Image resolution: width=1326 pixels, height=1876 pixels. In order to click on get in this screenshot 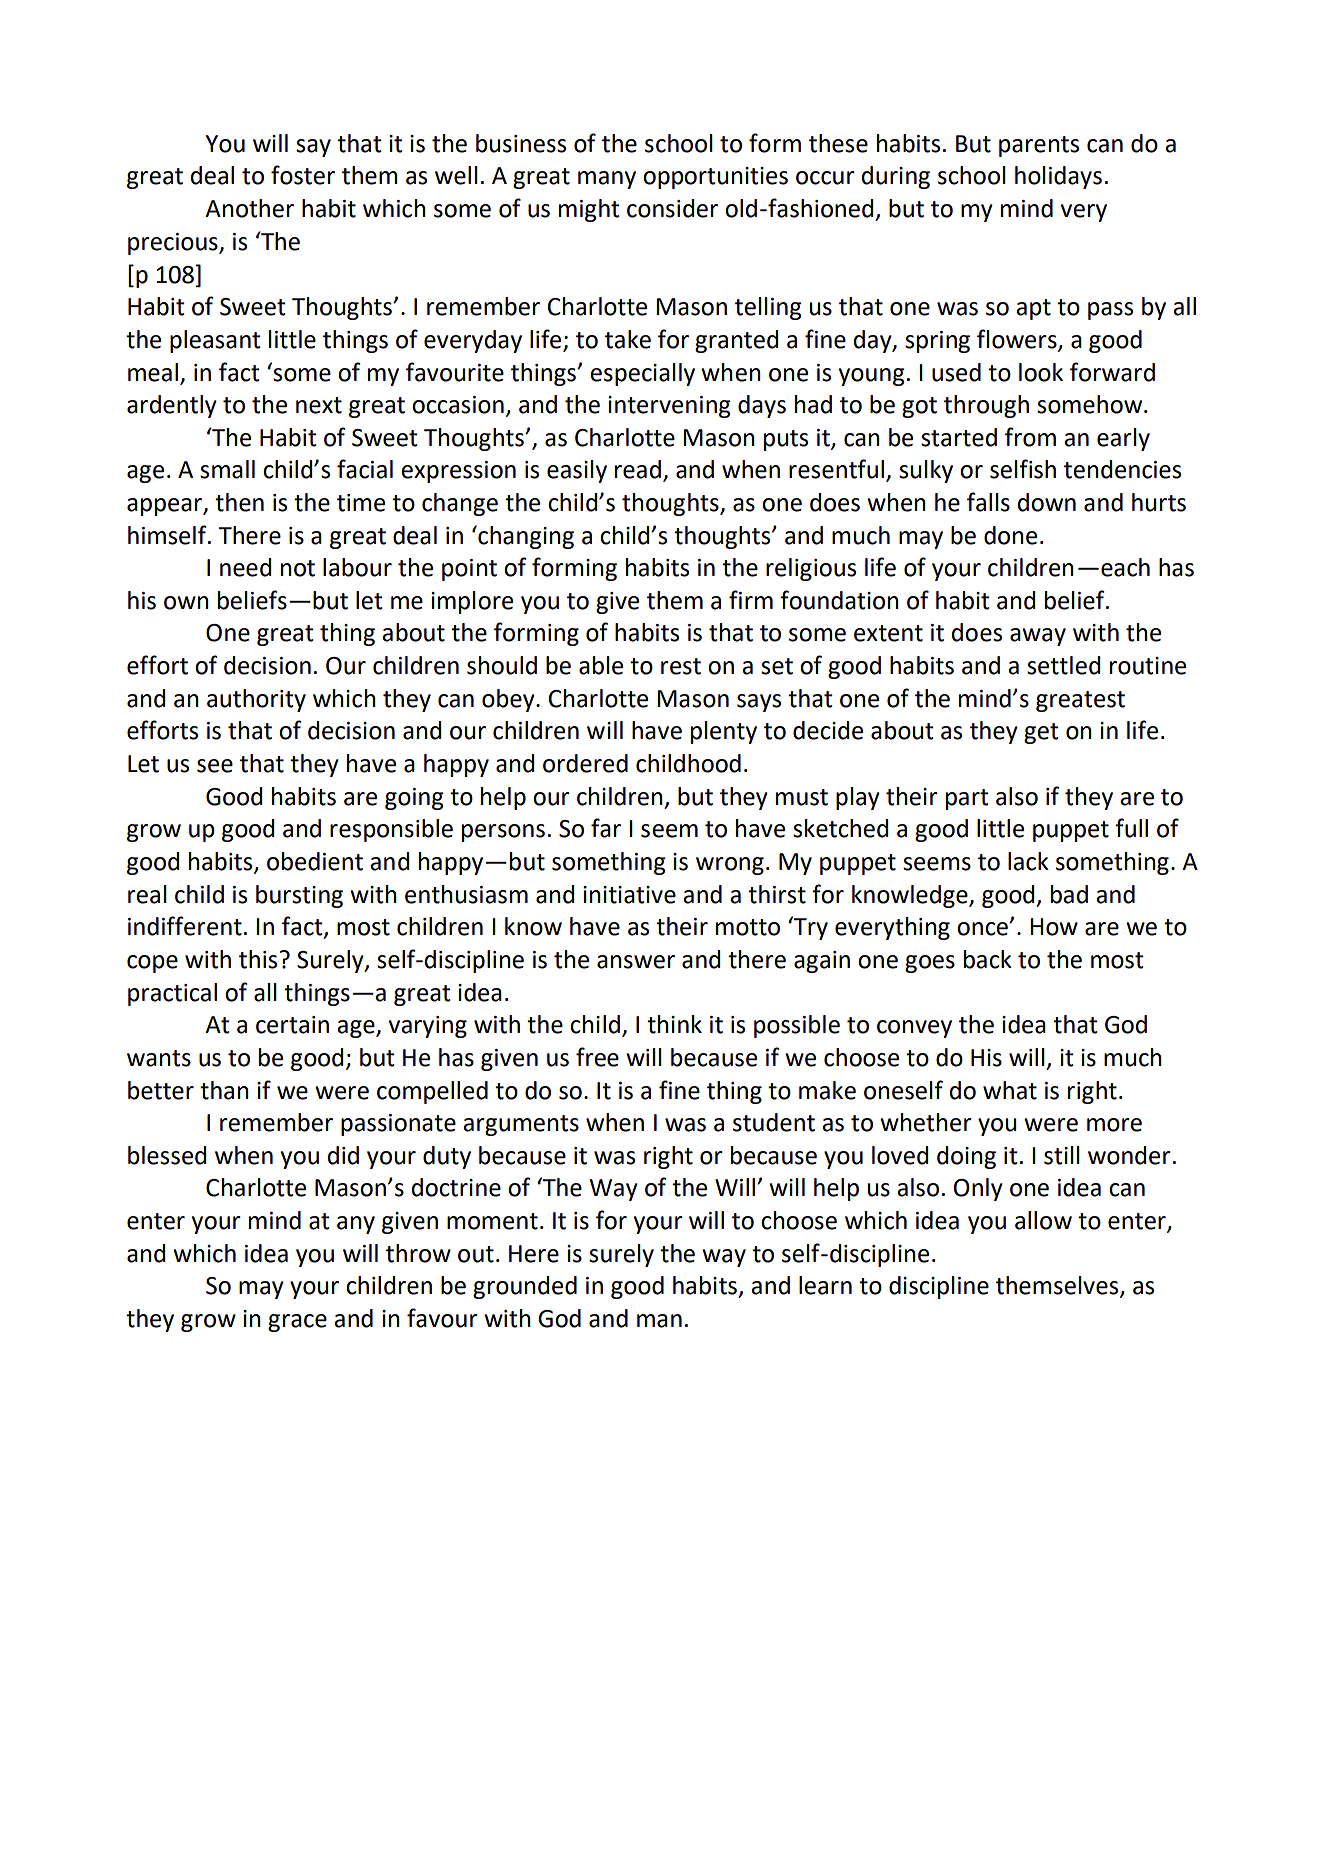, I will do `click(1041, 733)`.
